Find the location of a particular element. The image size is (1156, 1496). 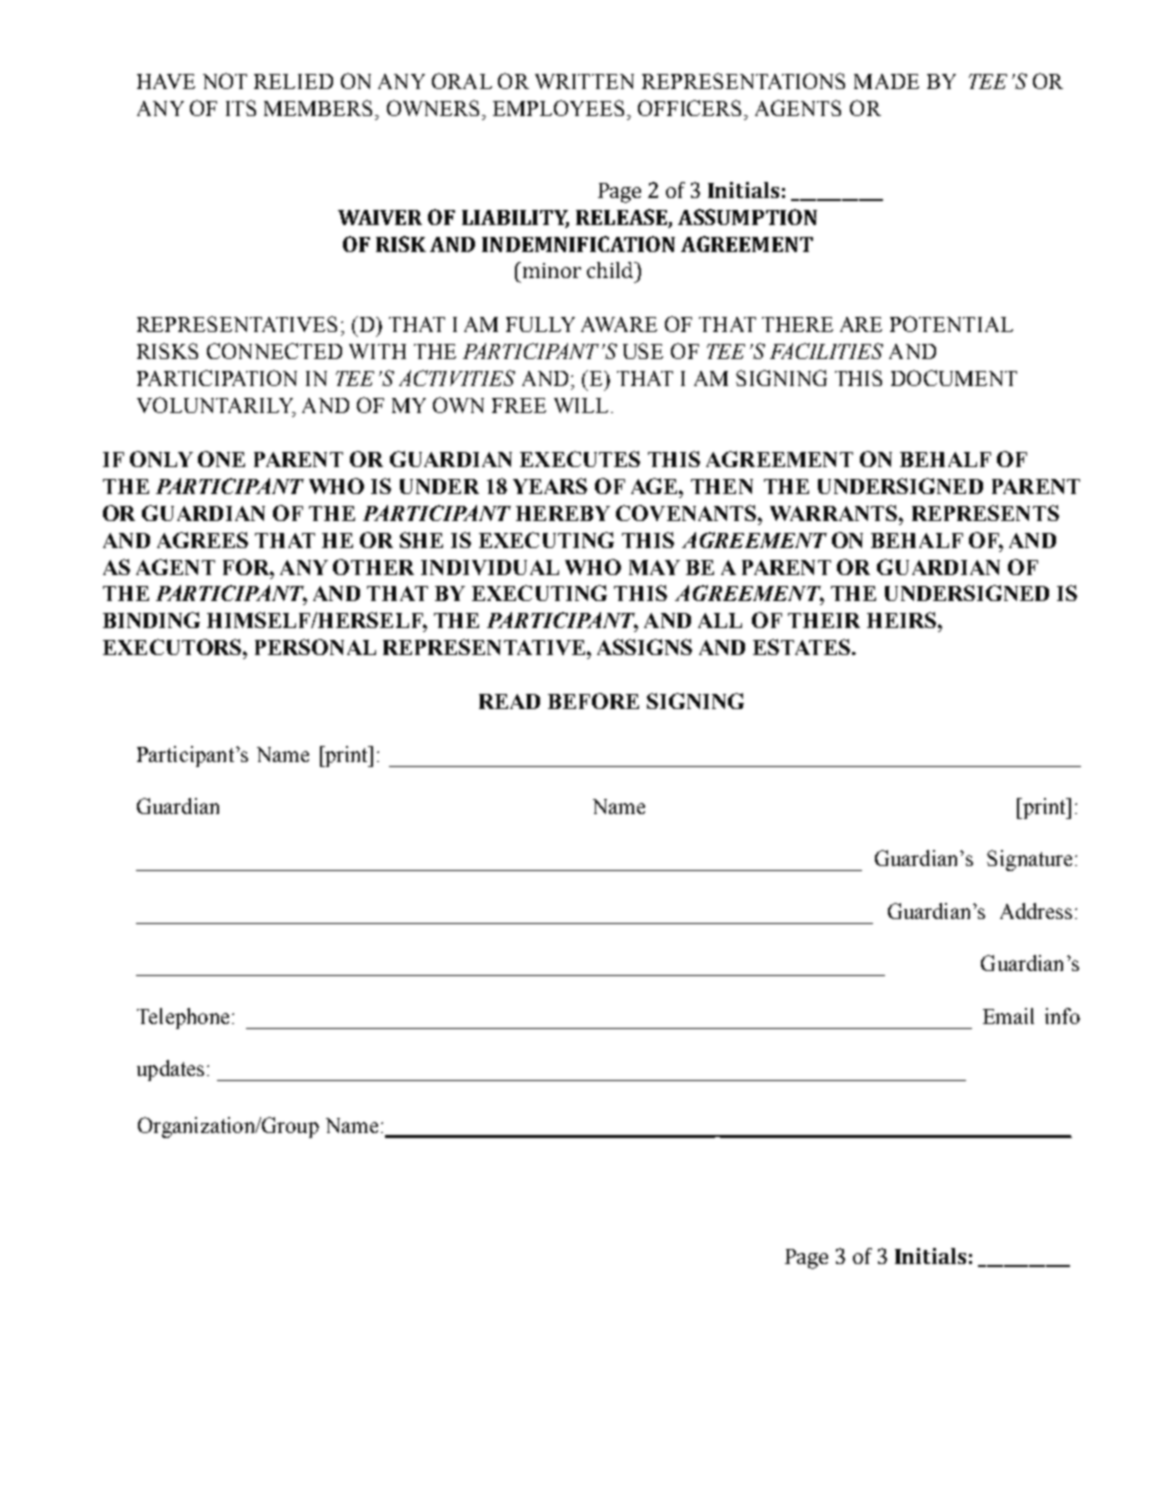

HEIRS is located at coordinates (901, 620).
